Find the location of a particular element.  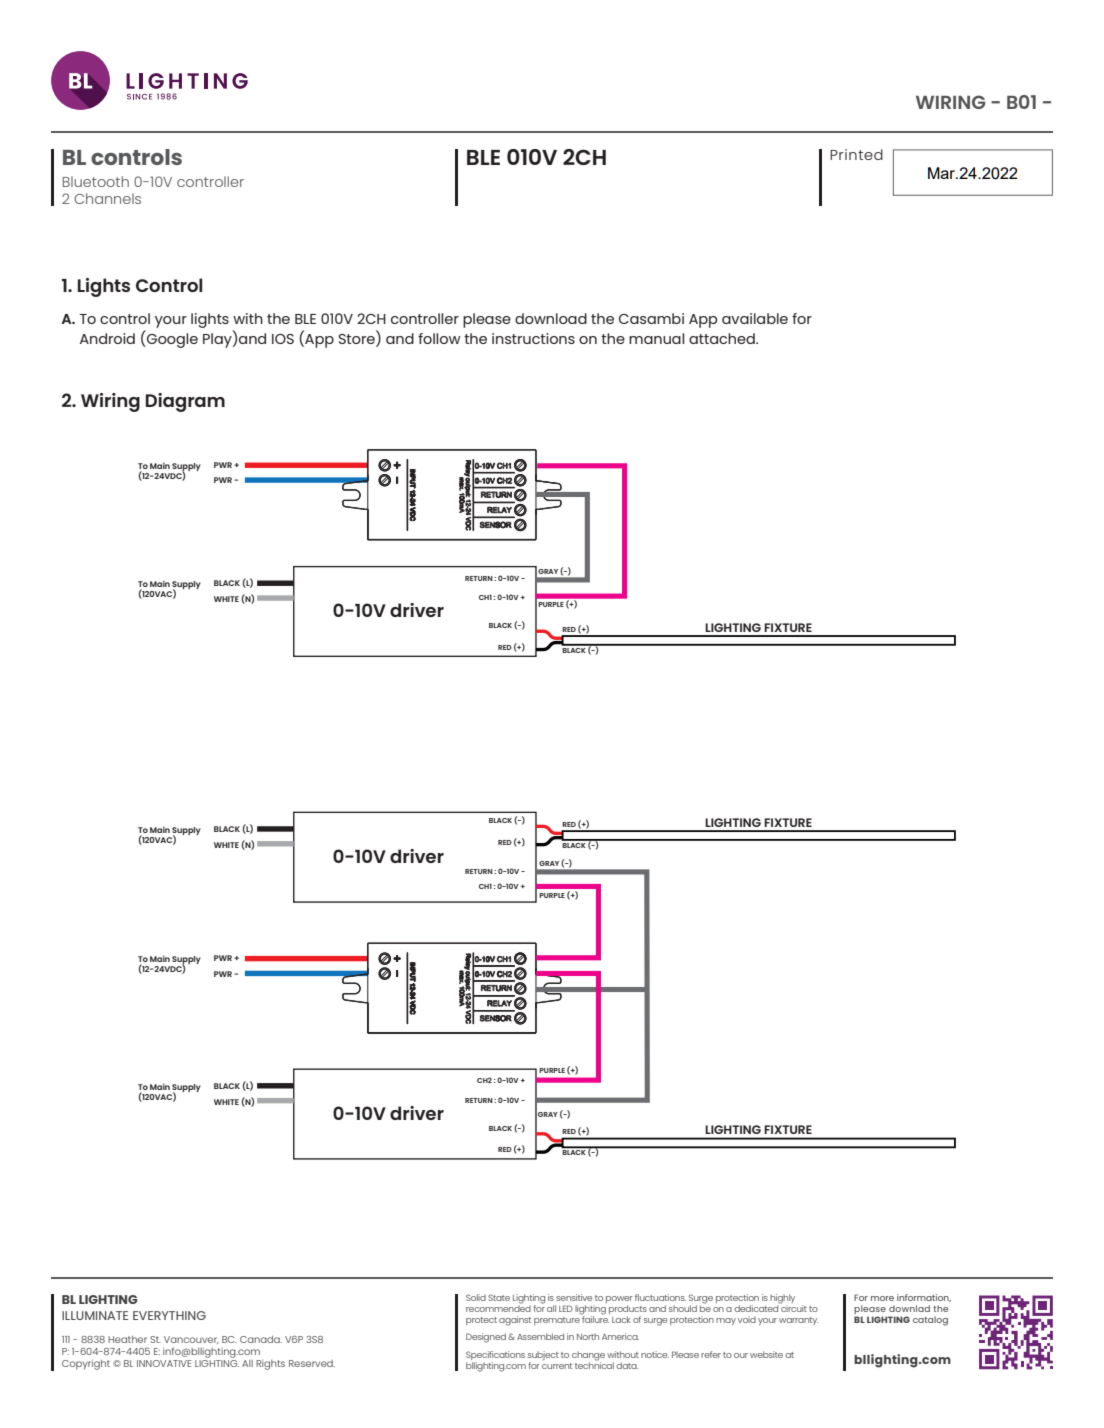

State is located at coordinates (499, 1297).
